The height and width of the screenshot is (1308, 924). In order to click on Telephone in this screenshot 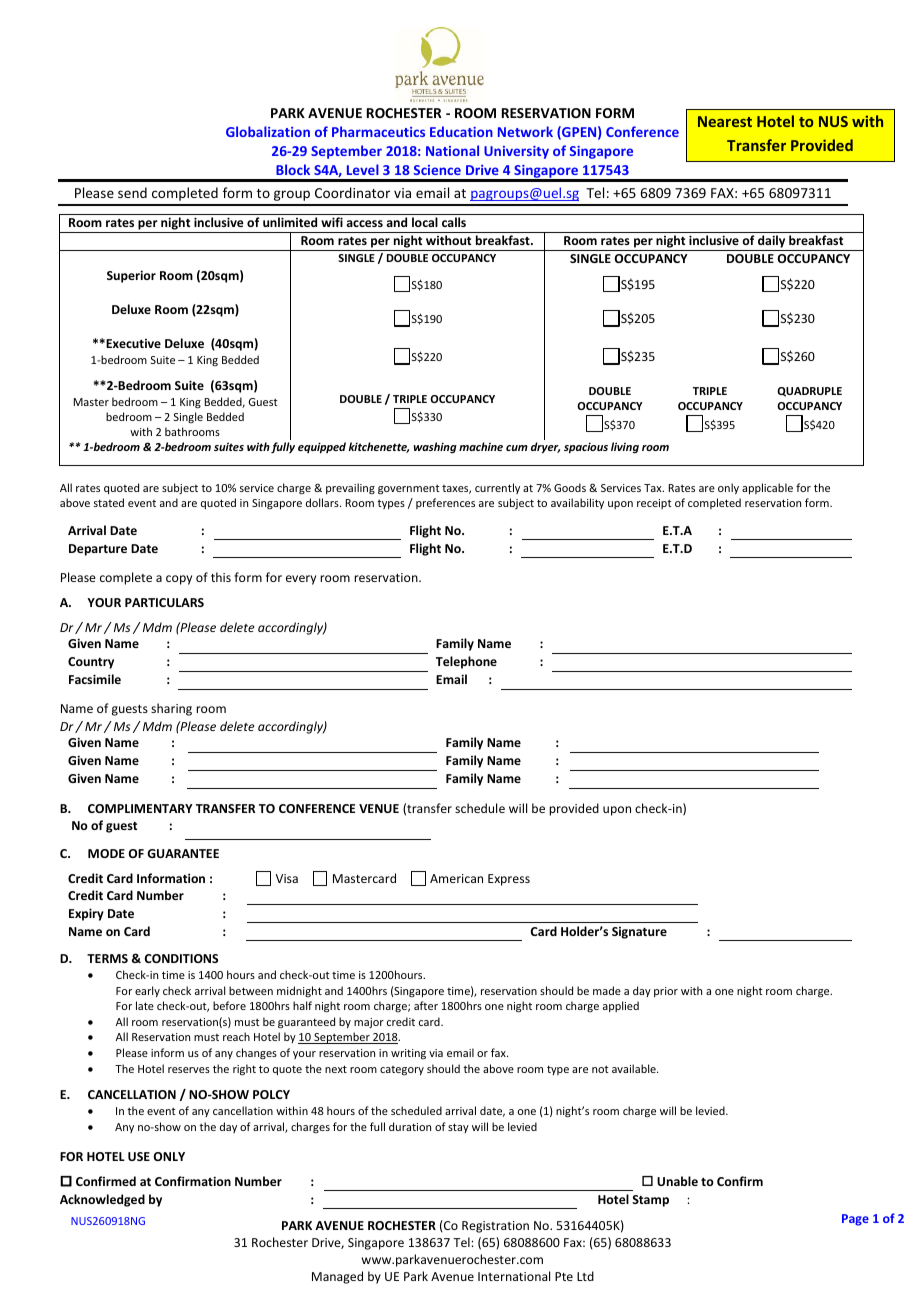, I will do `click(466, 662)`.
